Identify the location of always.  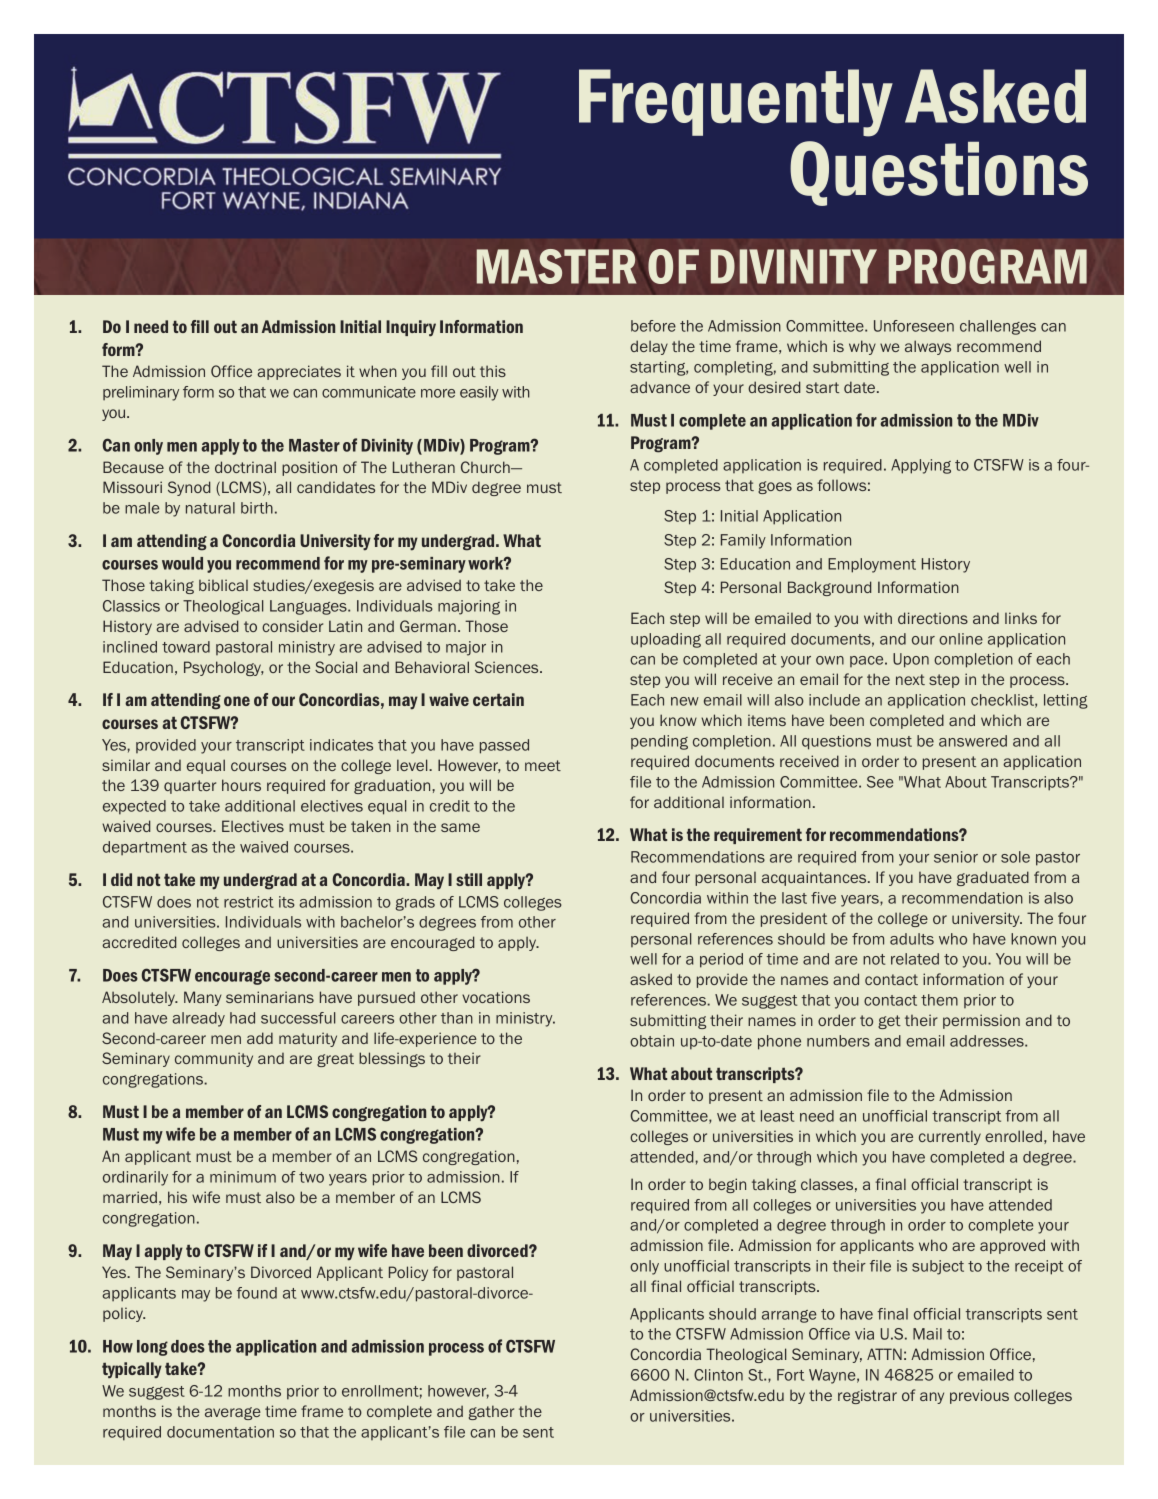
(928, 347).
